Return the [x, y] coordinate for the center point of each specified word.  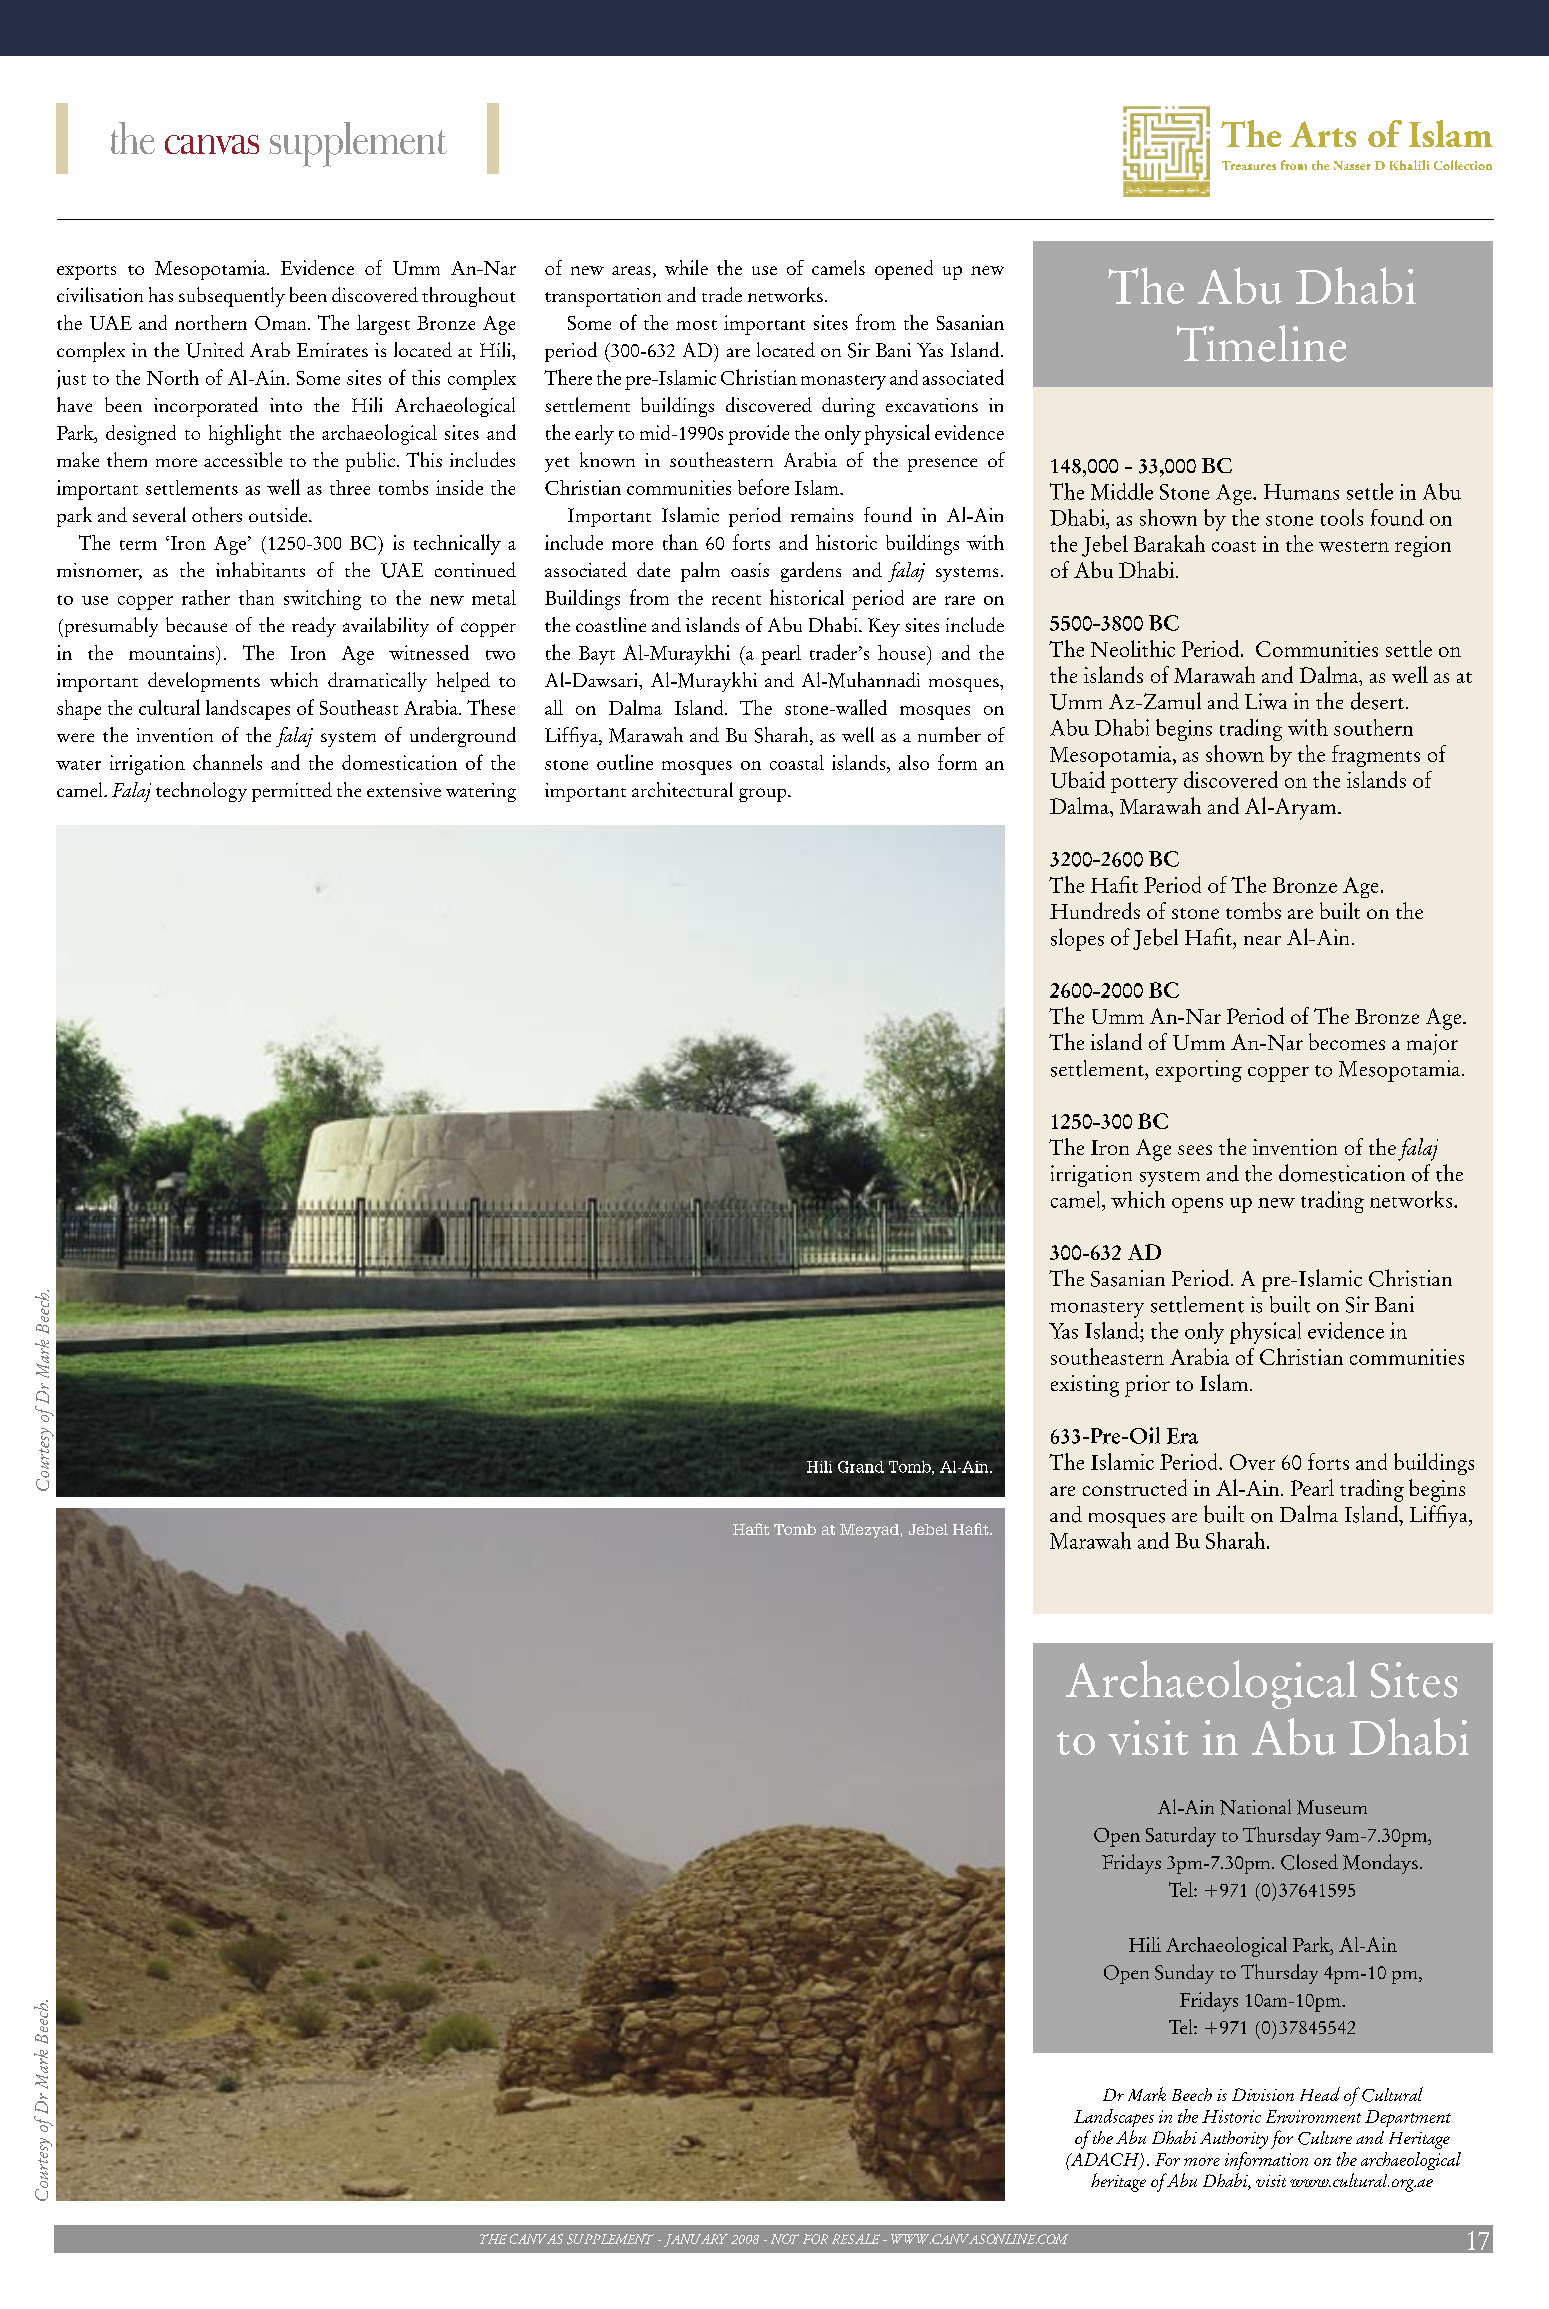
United [215, 350]
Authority [1234, 2140]
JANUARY [696, 2240]
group [764, 795]
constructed [1135, 1487]
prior [1147, 1386]
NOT [785, 2239]
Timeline [1261, 343]
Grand [861, 1467]
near [1262, 940]
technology [201, 792]
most [696, 325]
